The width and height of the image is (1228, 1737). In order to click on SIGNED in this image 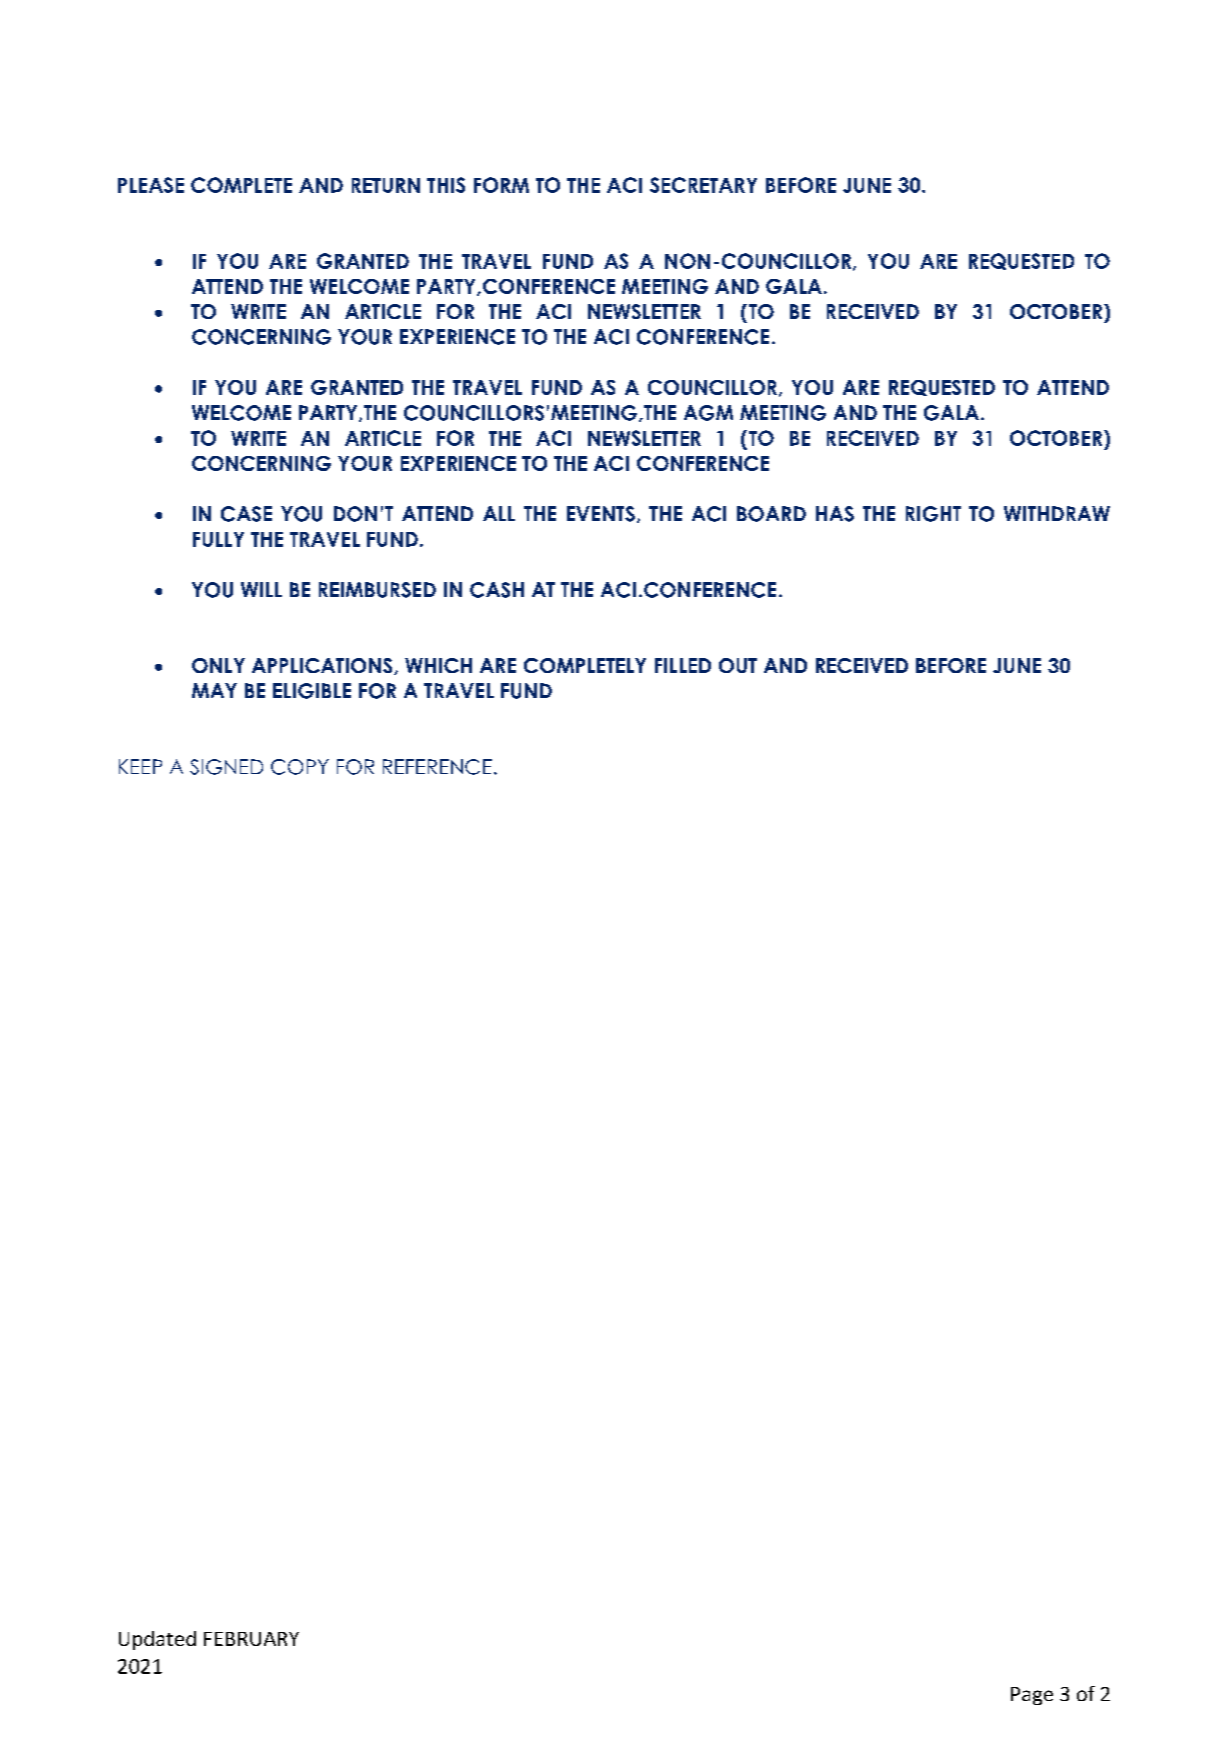, I will do `click(226, 767)`.
